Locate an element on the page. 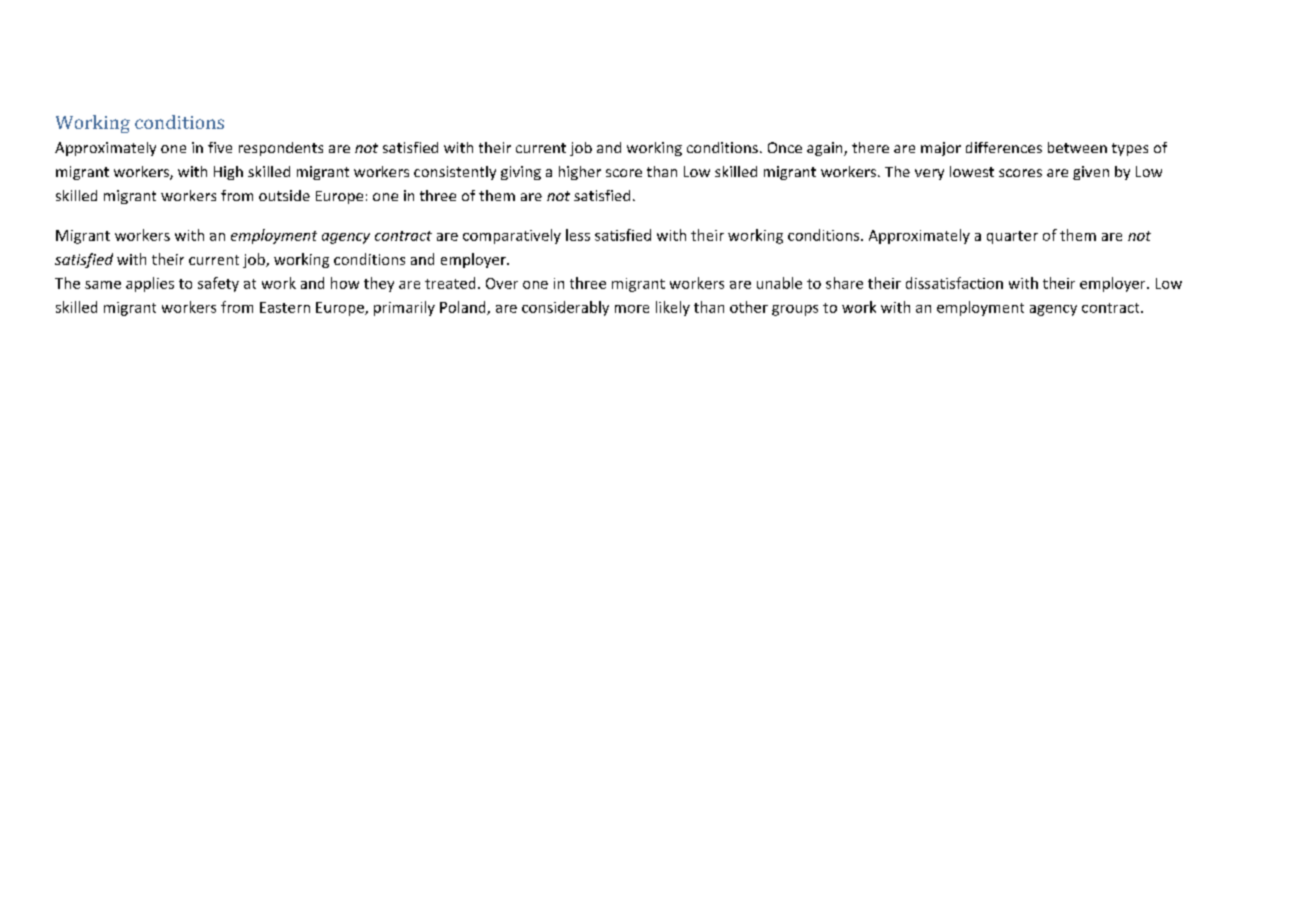 This document has width=1308, height=924. less is located at coordinates (578, 235).
